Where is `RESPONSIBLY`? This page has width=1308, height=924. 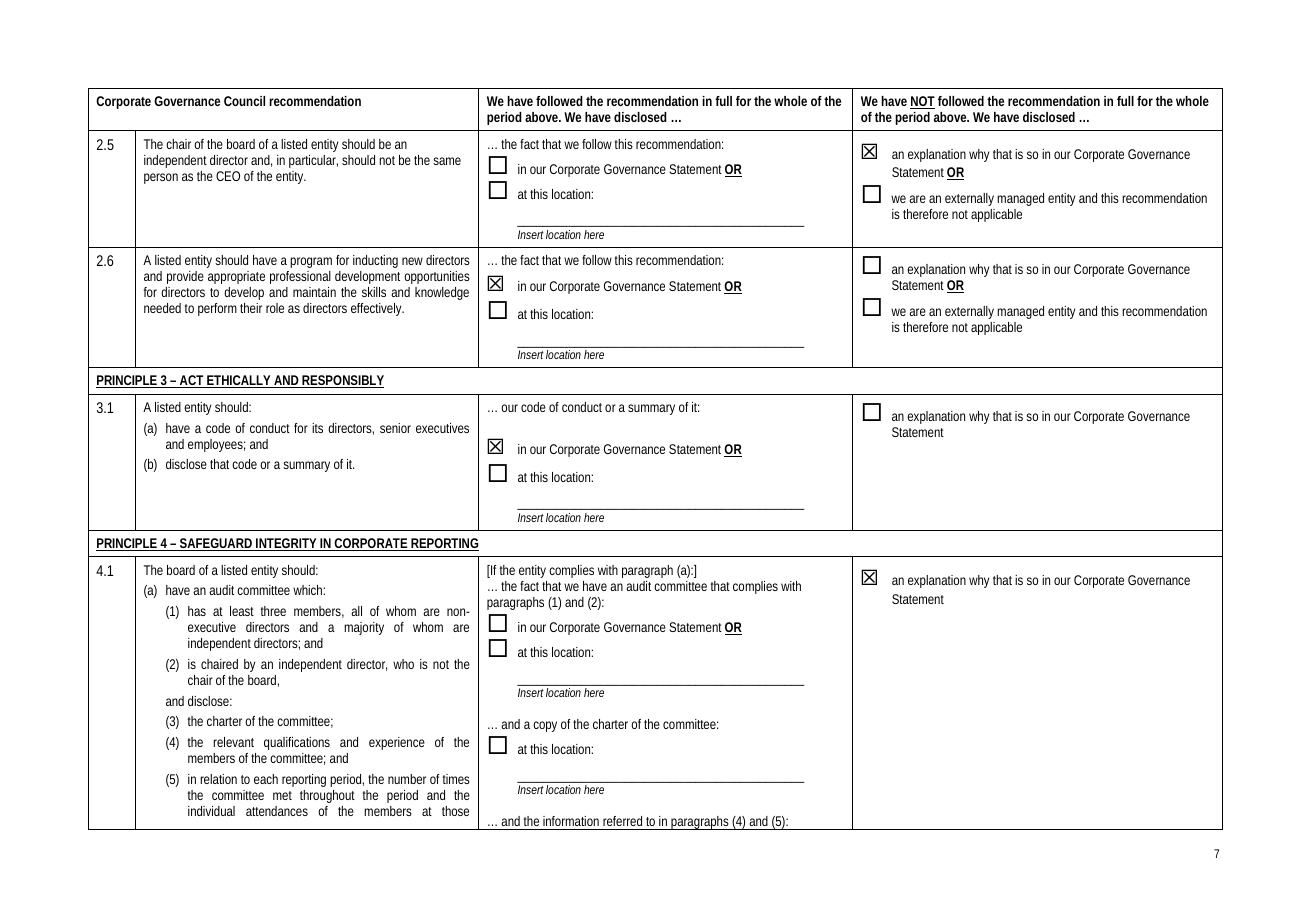
RESPONSIBLY is located at coordinates (342, 381).
